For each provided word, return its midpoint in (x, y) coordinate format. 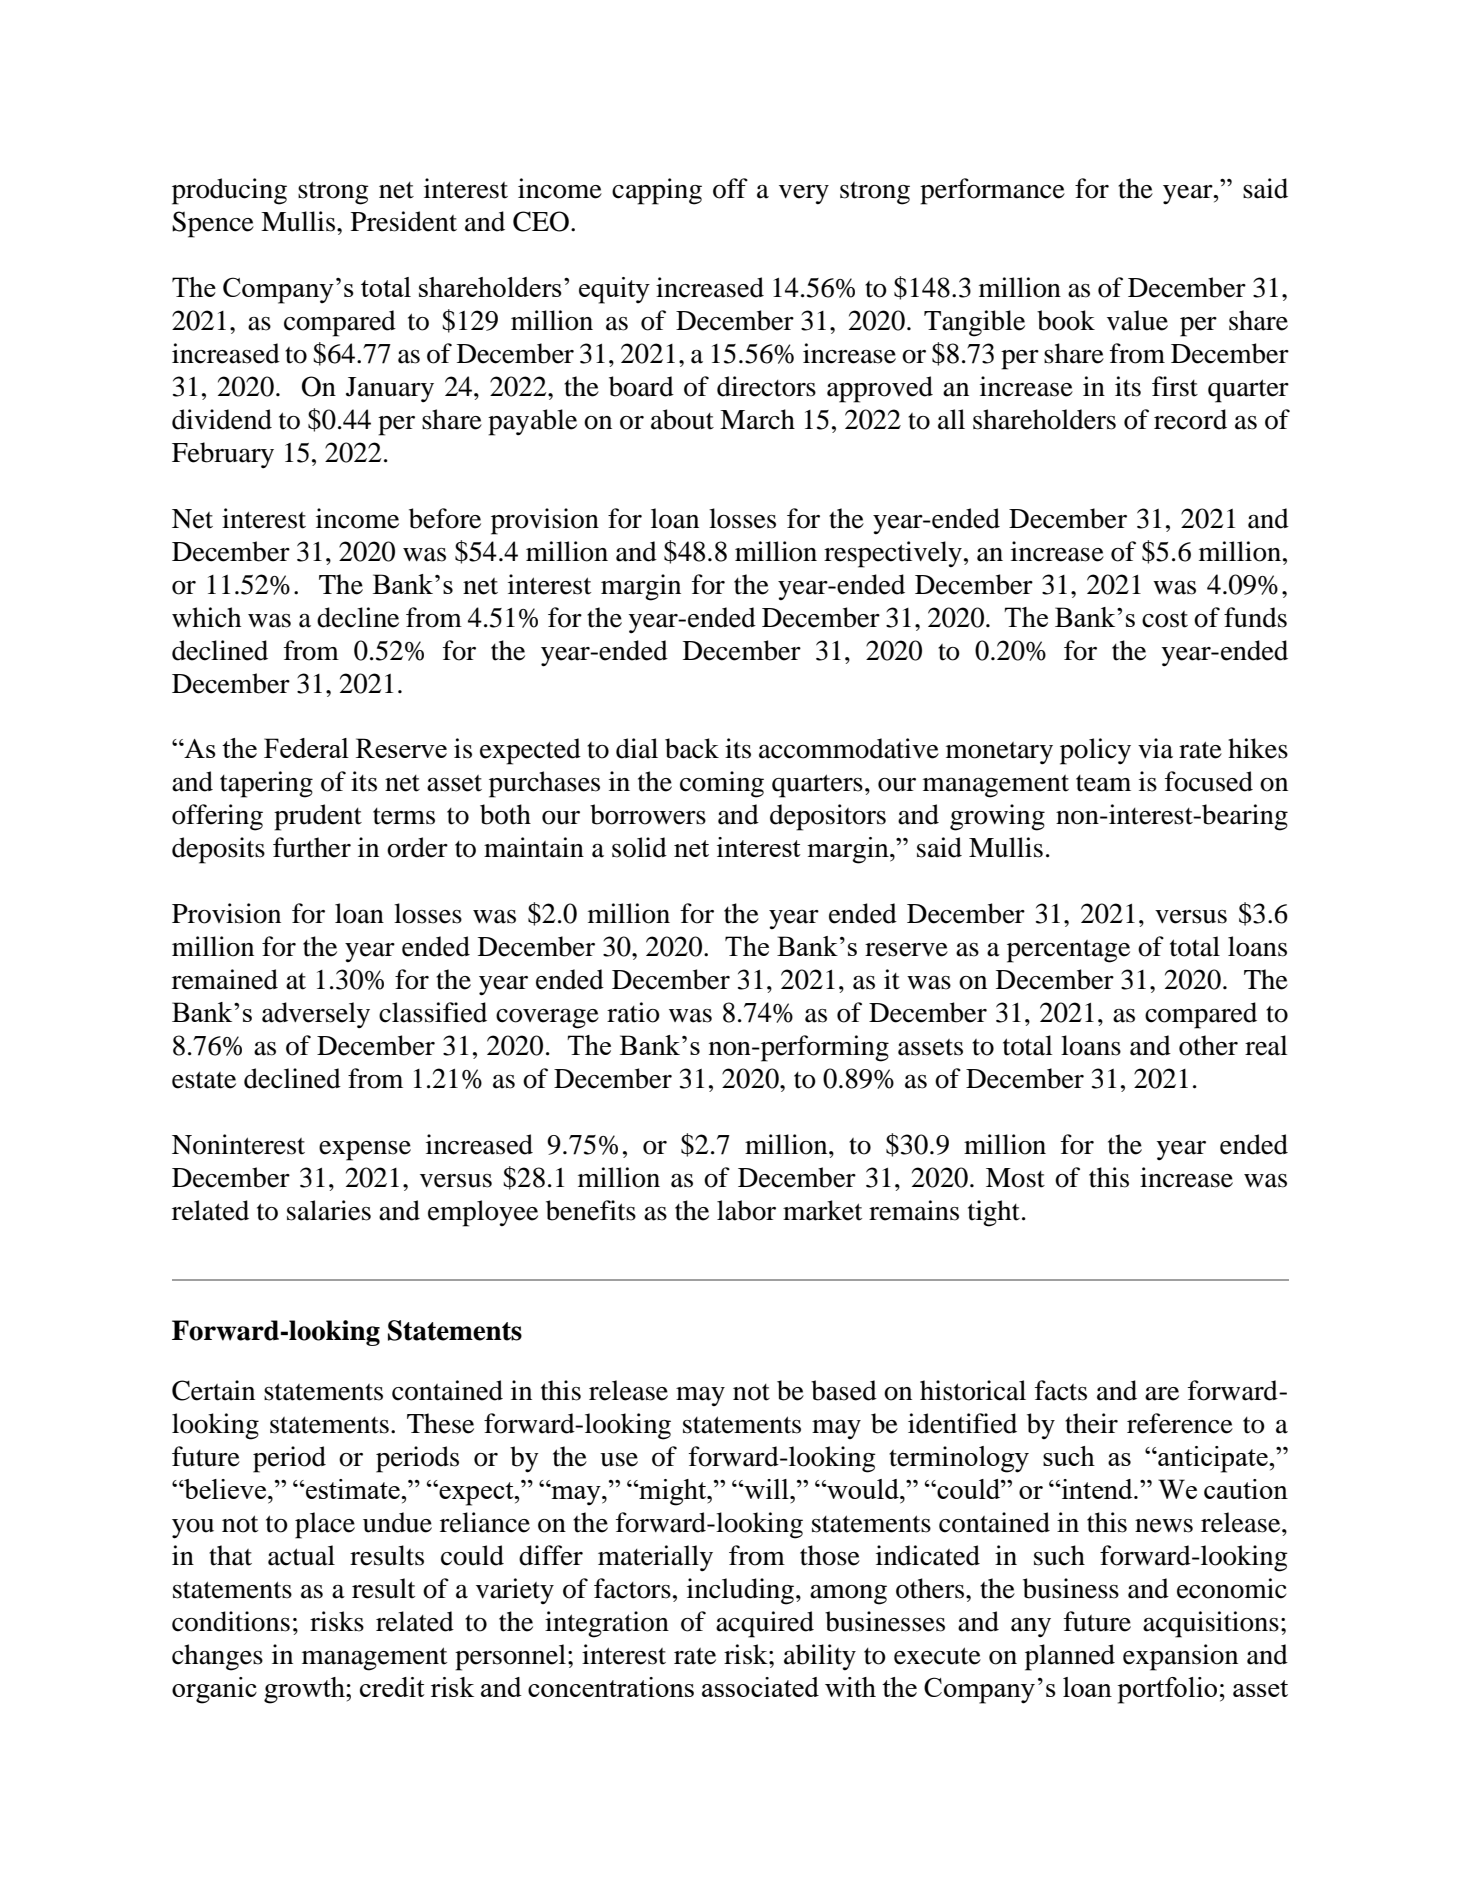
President (404, 221)
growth (305, 1690)
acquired (765, 1624)
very (804, 194)
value (1137, 320)
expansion (1180, 1657)
